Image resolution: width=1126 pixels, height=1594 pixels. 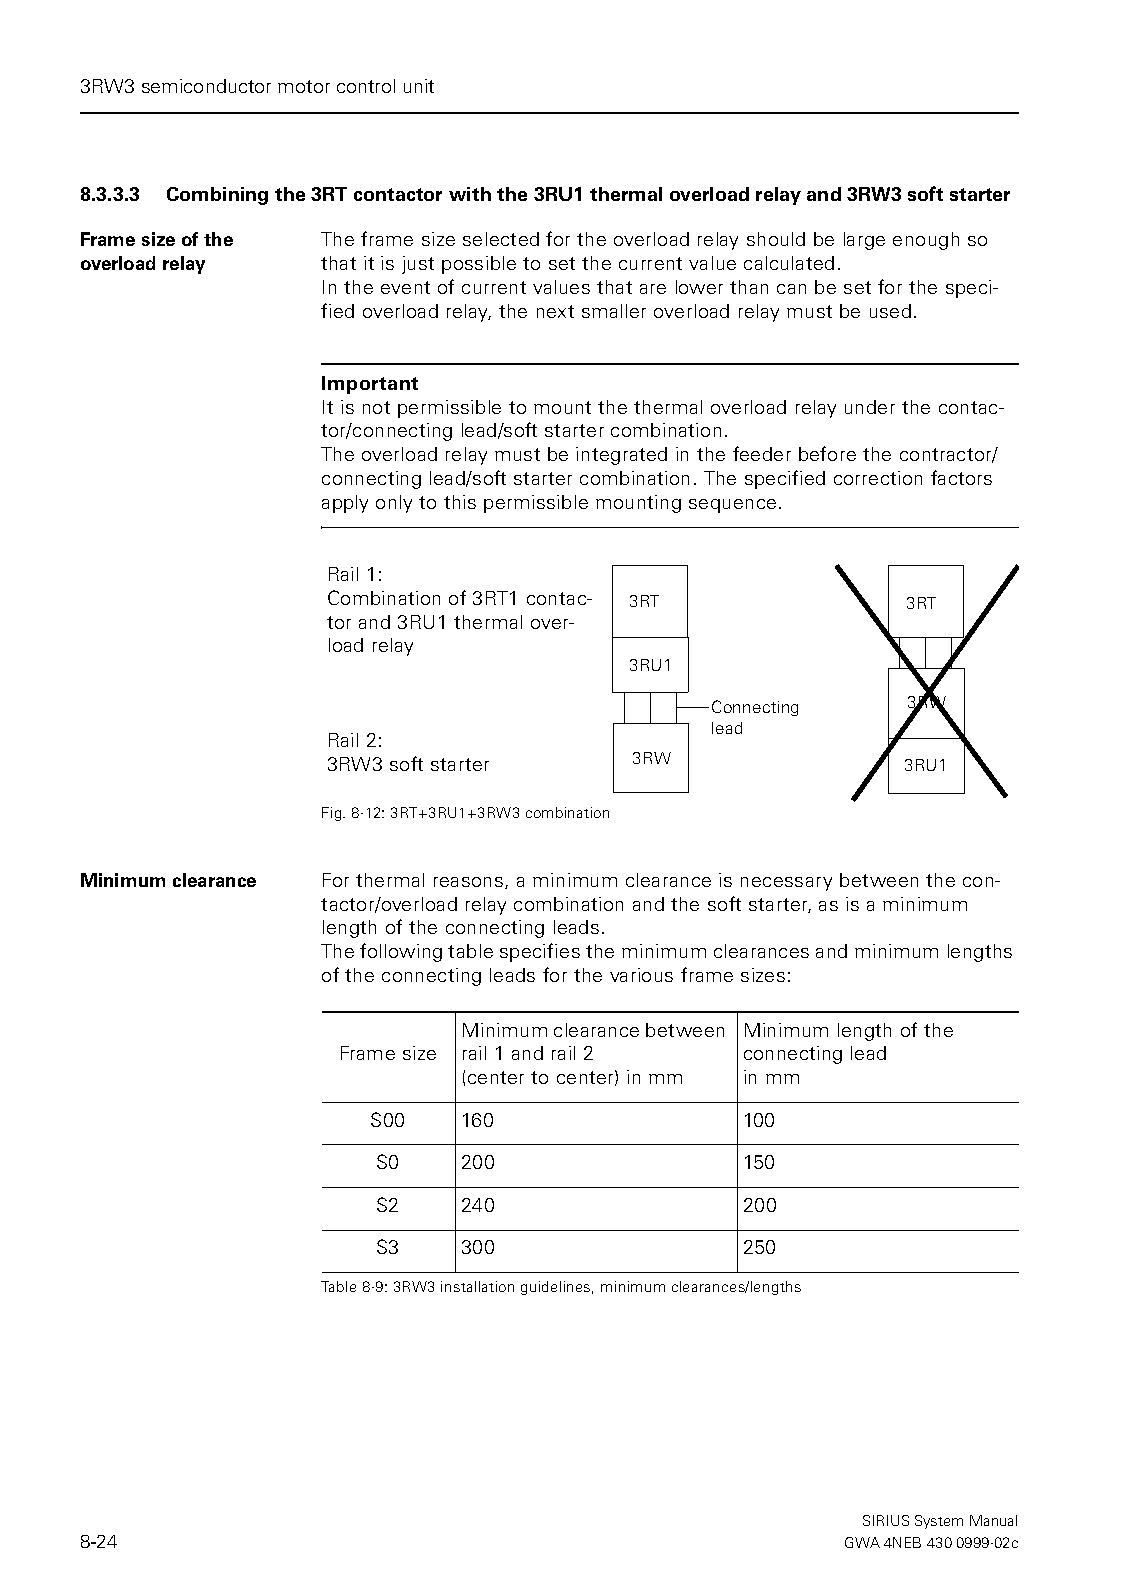 I want to click on Fig, so click(x=333, y=814).
